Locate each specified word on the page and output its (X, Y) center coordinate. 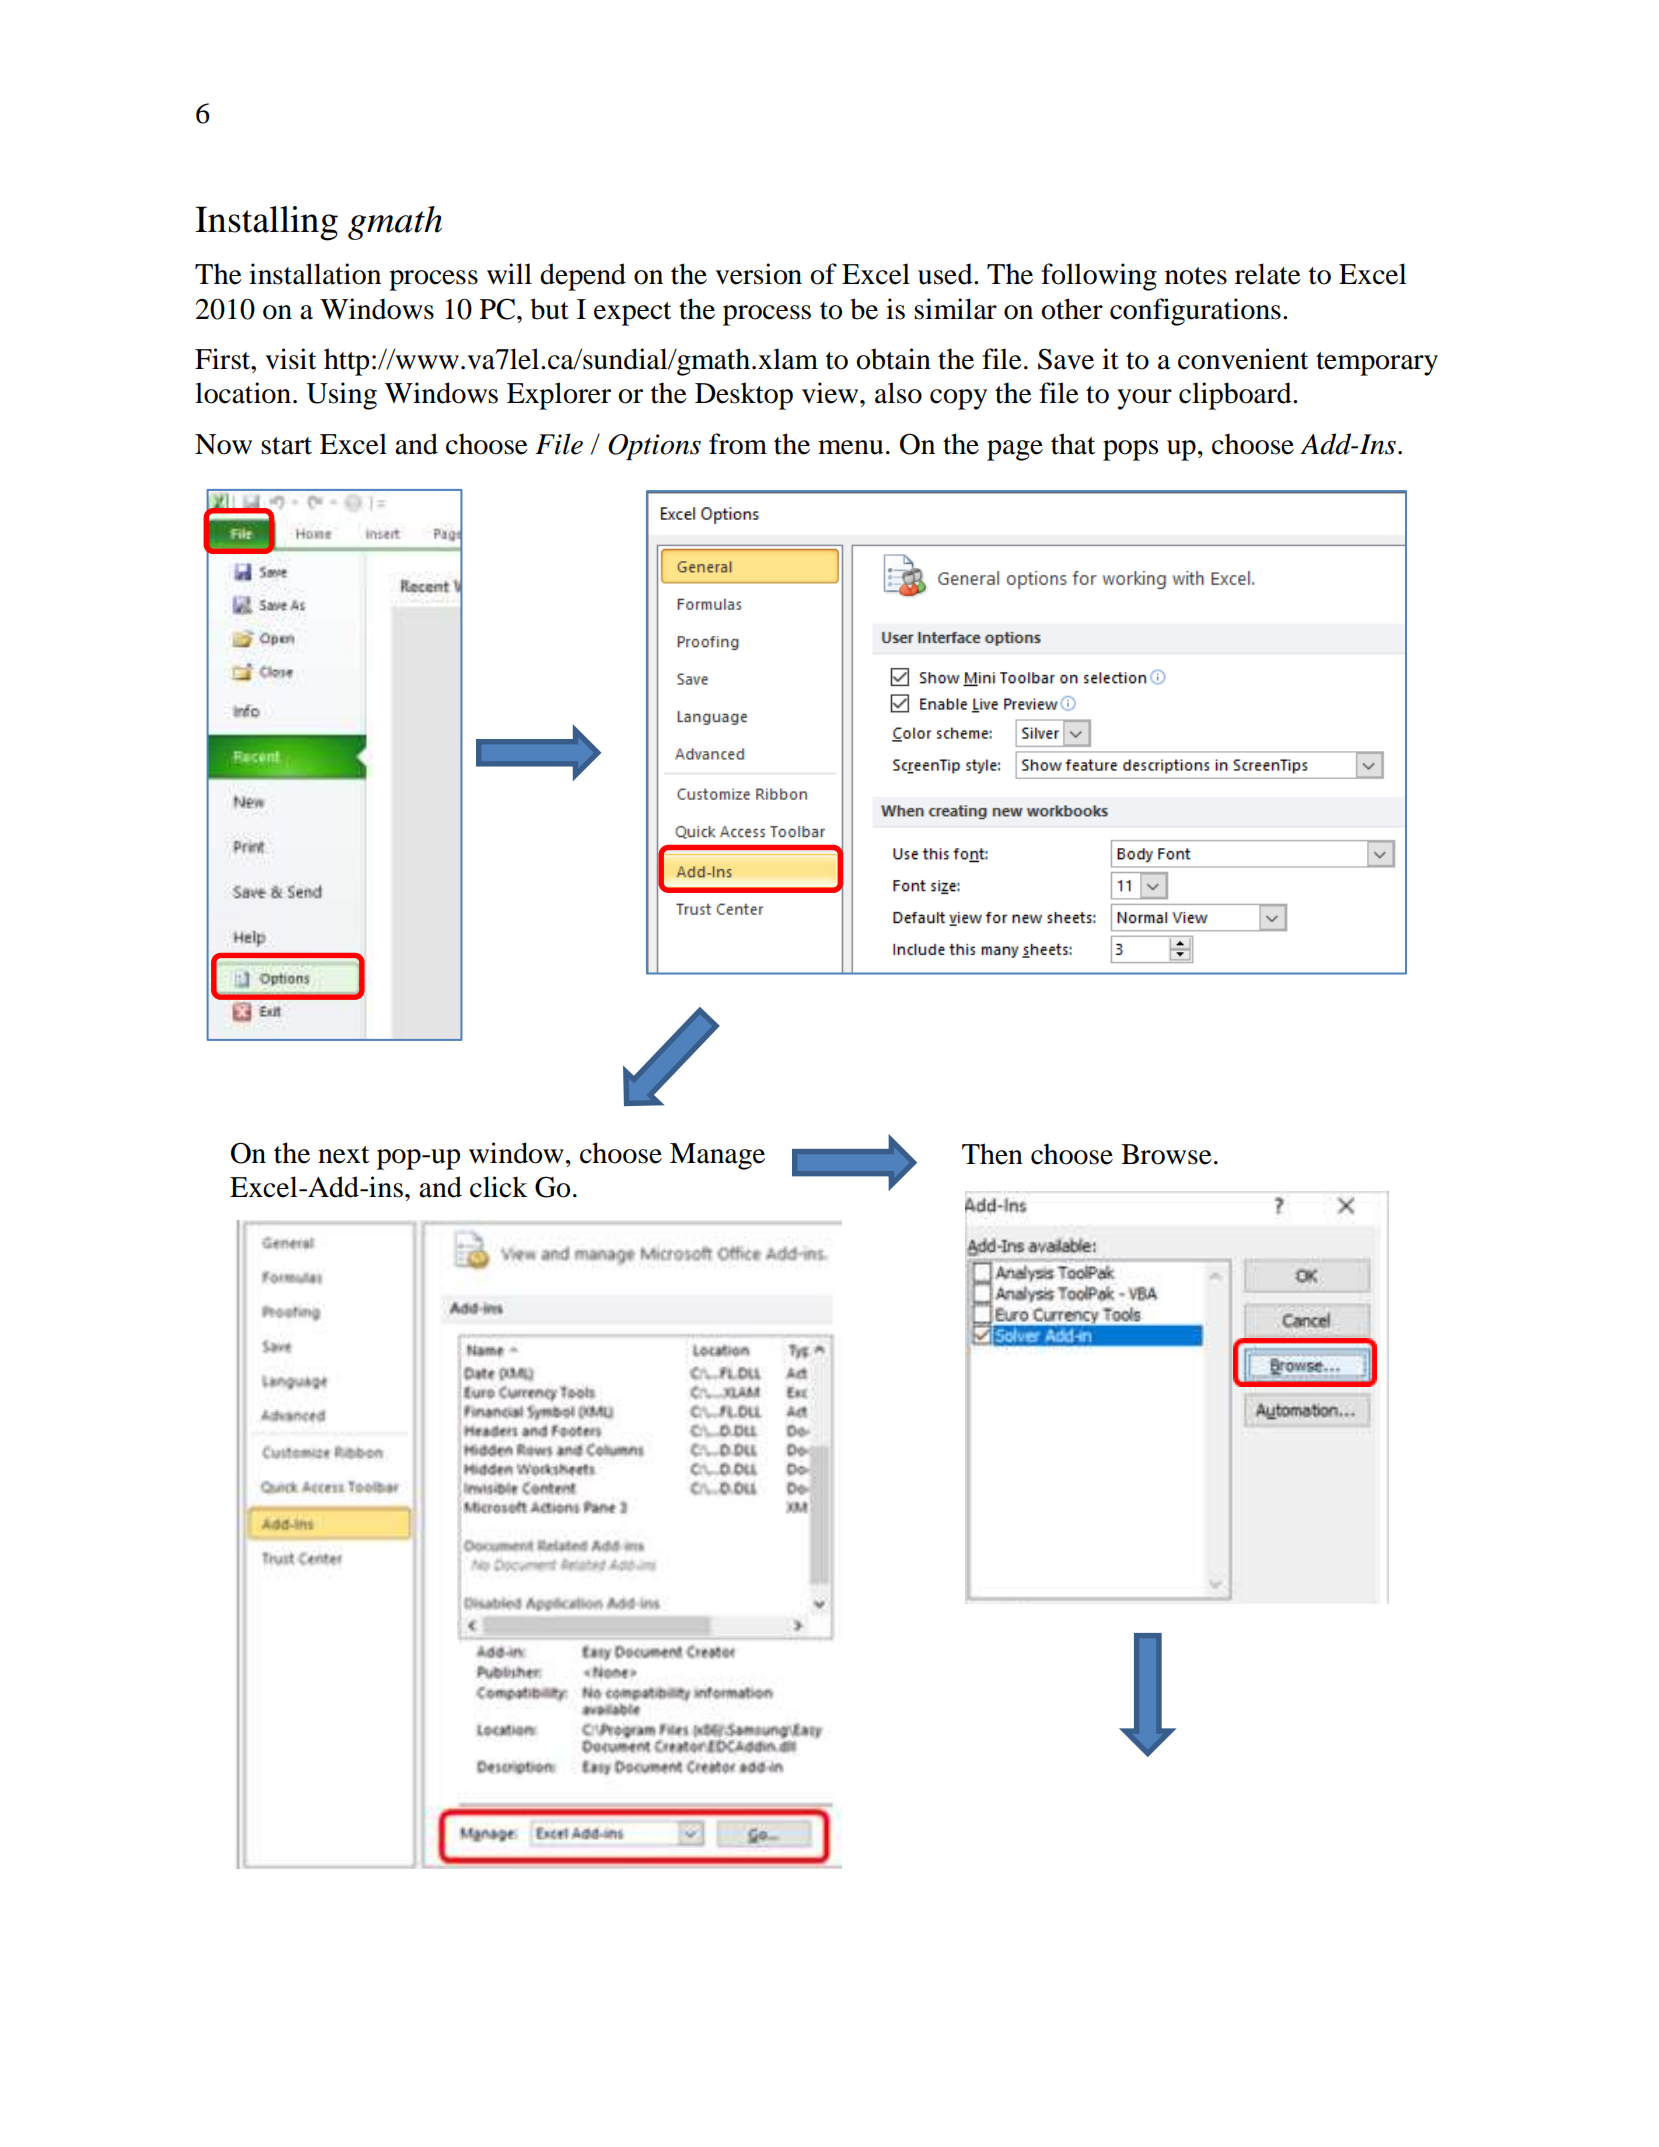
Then (992, 1154)
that (1073, 444)
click (499, 1187)
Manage (717, 1156)
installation (315, 274)
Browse (1166, 1154)
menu (850, 447)
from (738, 444)
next (343, 1155)
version (758, 274)
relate (1268, 274)
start (286, 446)
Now (223, 444)
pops (1130, 450)
